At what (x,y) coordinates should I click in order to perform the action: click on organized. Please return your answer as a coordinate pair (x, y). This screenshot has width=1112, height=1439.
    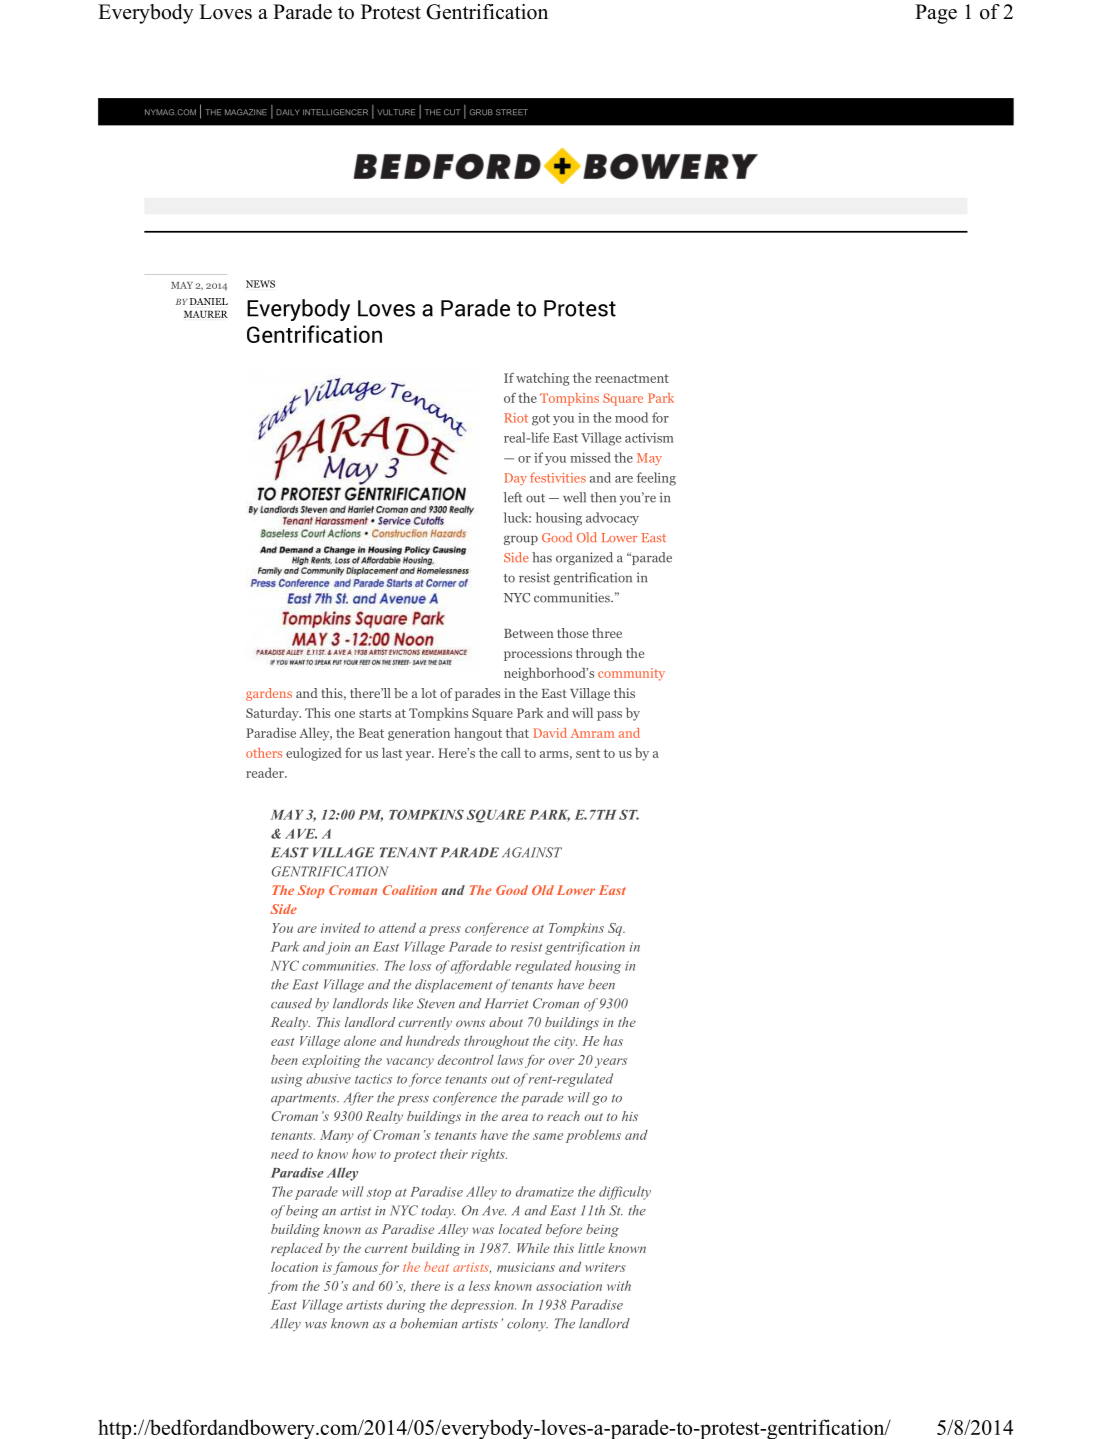
    Looking at the image, I should click on (584, 558).
